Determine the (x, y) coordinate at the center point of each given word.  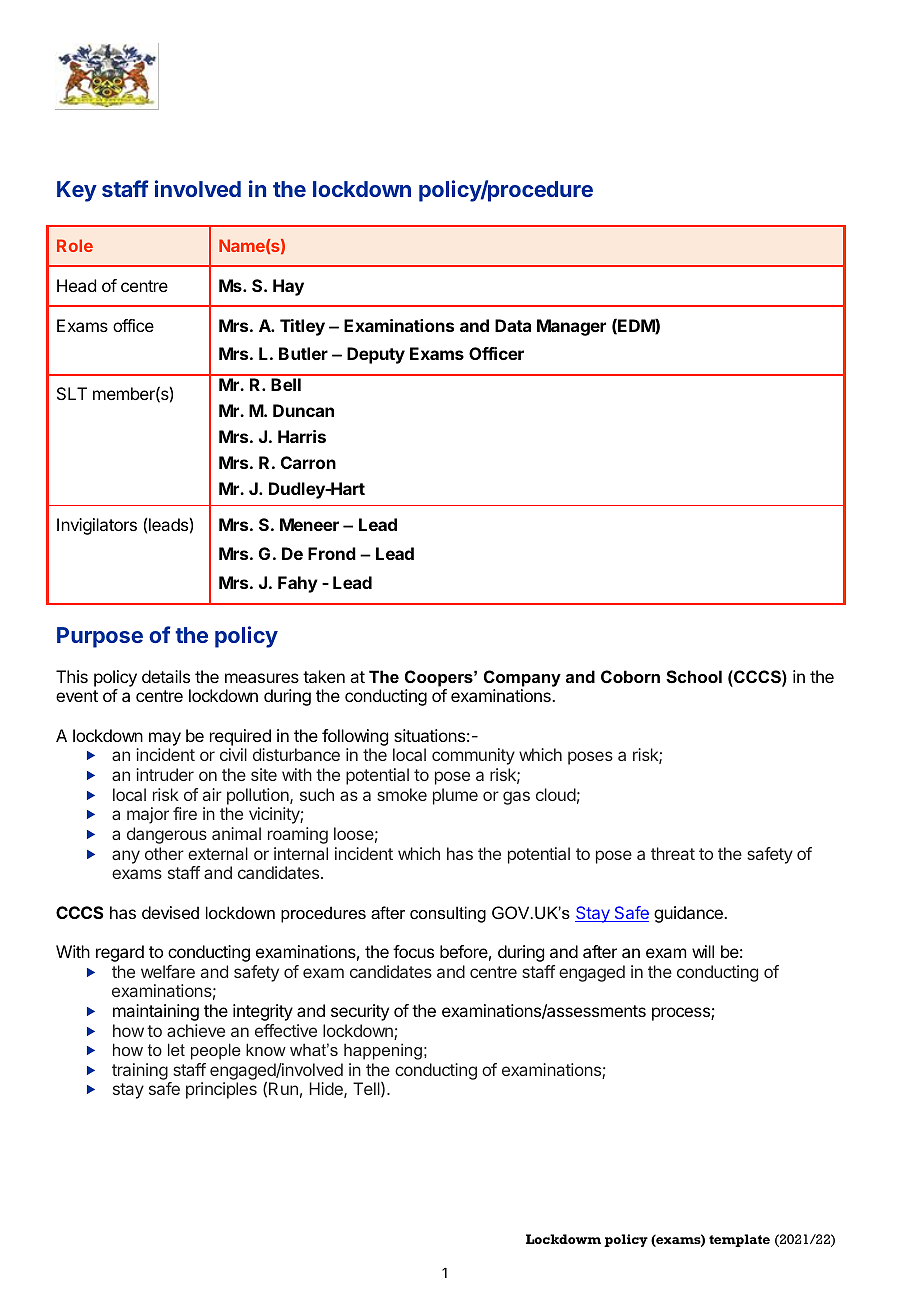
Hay (288, 287)
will (703, 951)
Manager (571, 327)
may (165, 739)
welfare (168, 971)
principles (221, 1090)
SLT (72, 393)
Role (75, 245)
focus (413, 951)
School (694, 677)
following (355, 739)
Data (513, 325)
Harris (302, 436)
